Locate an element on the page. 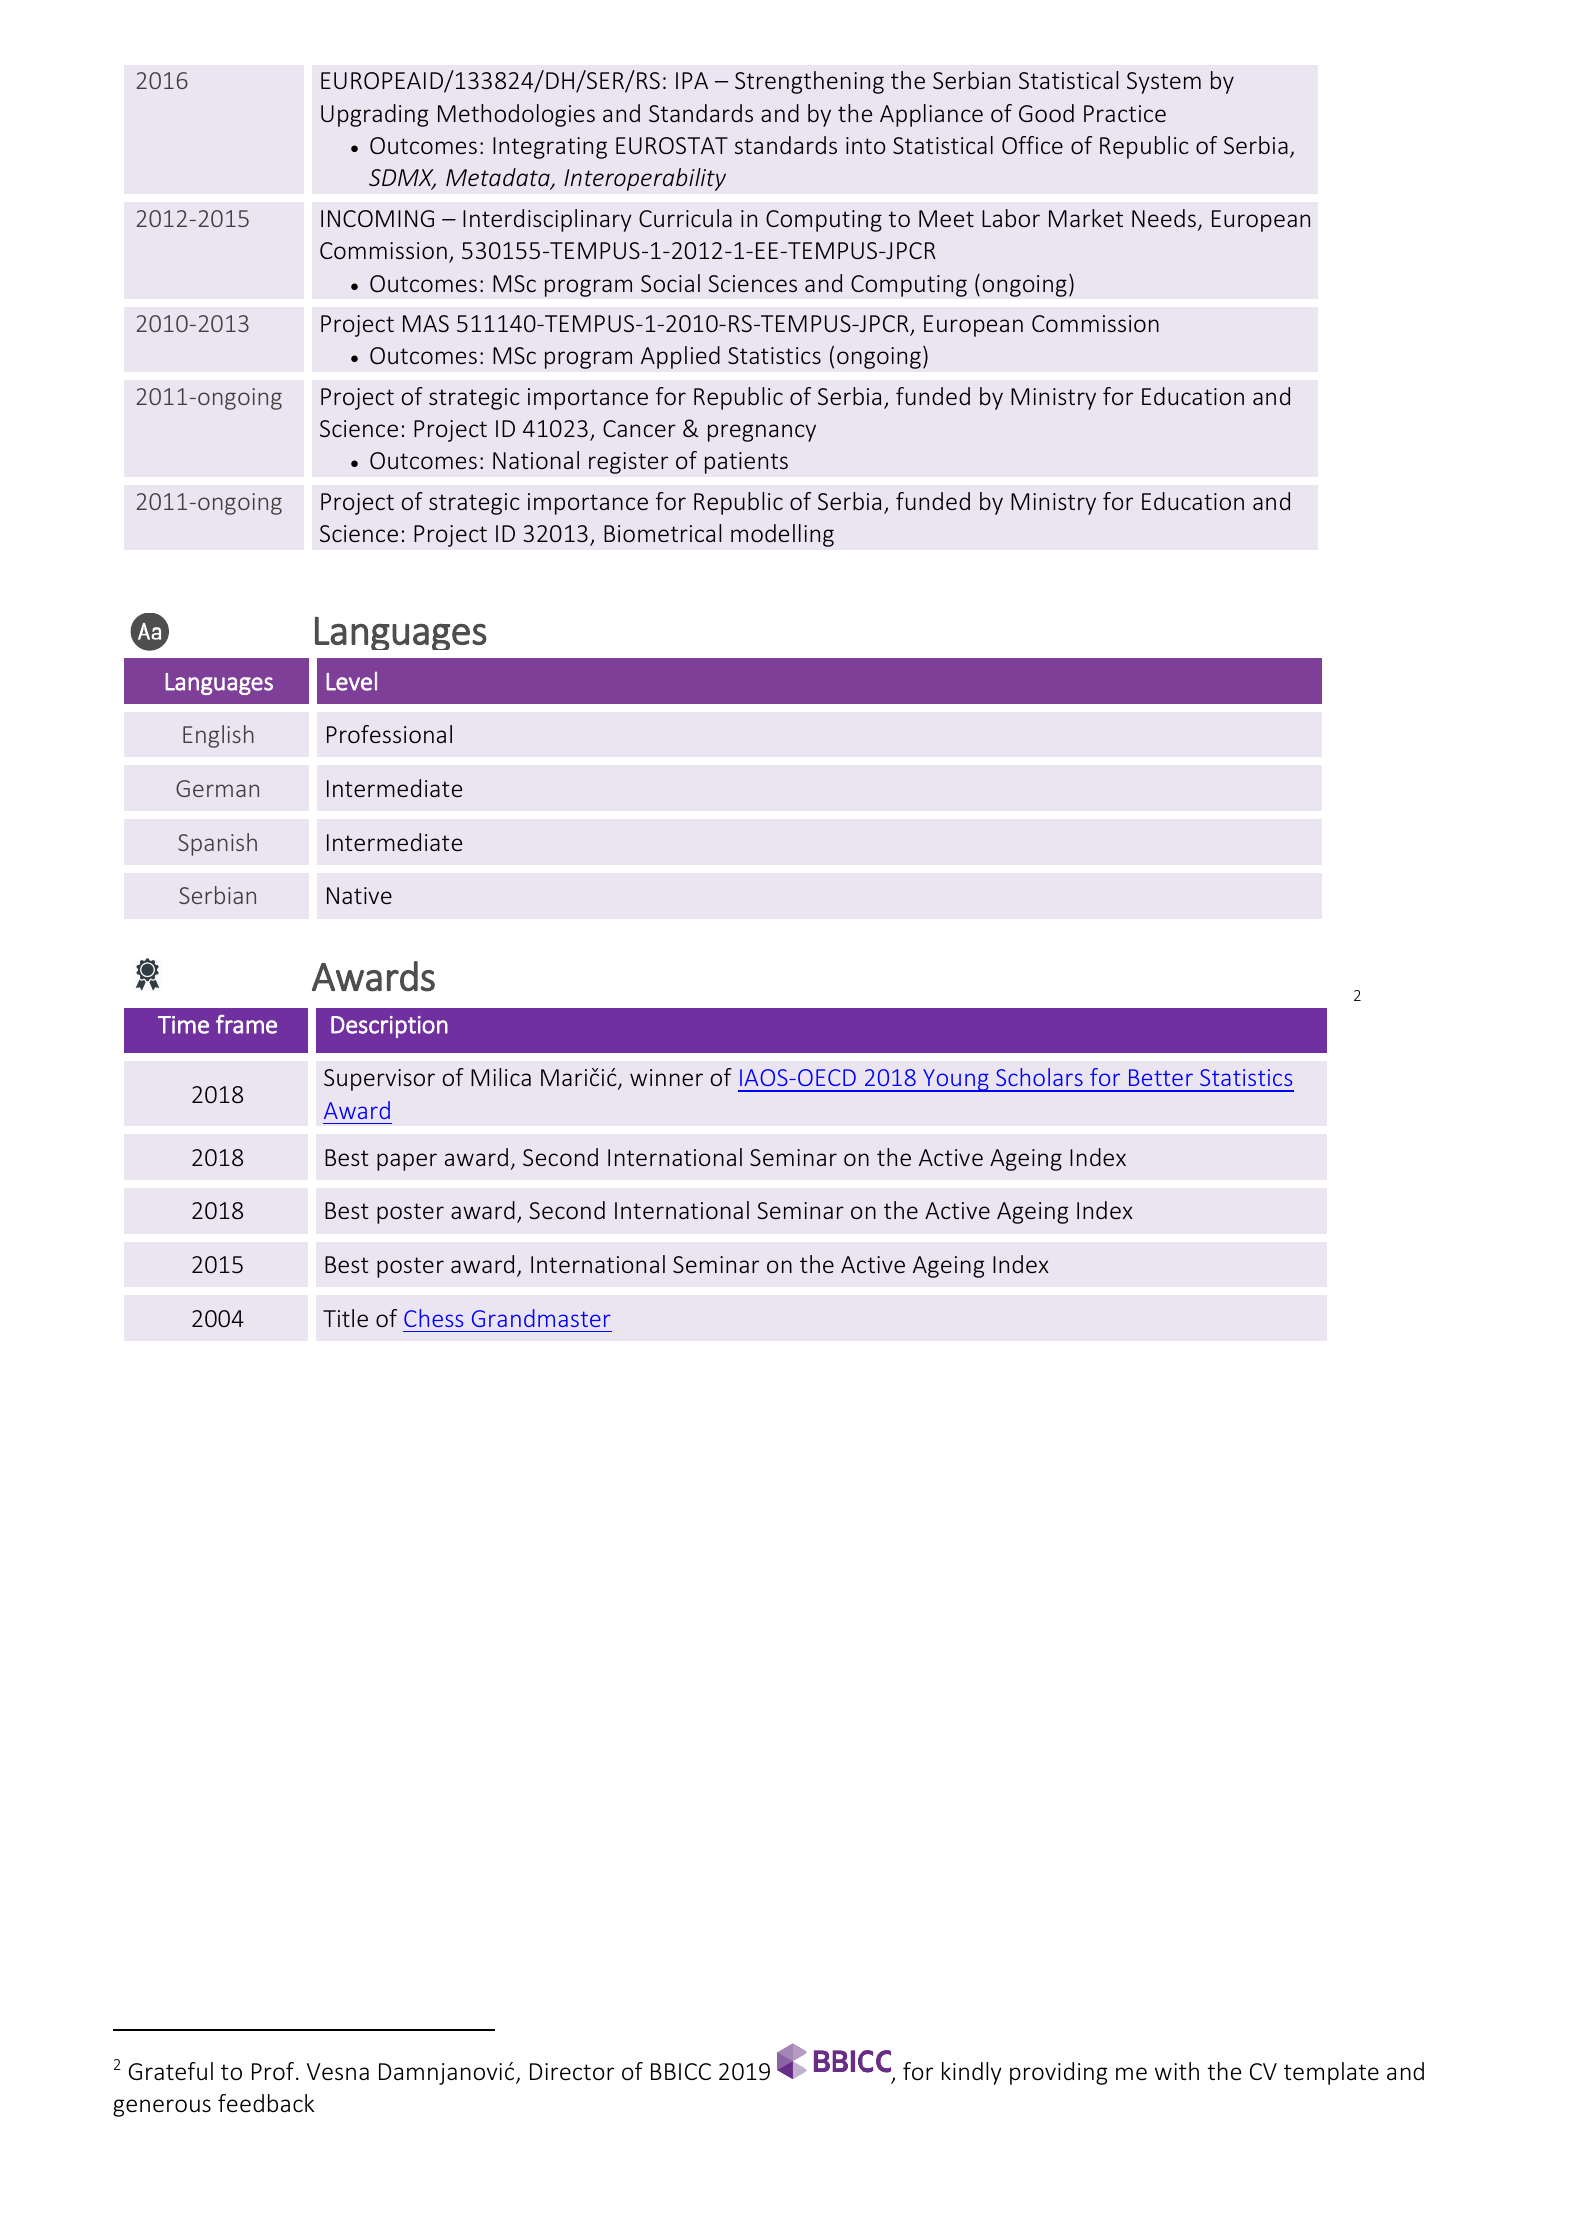 This page has height=2232, width=1579. Title is located at coordinates (345, 1318).
